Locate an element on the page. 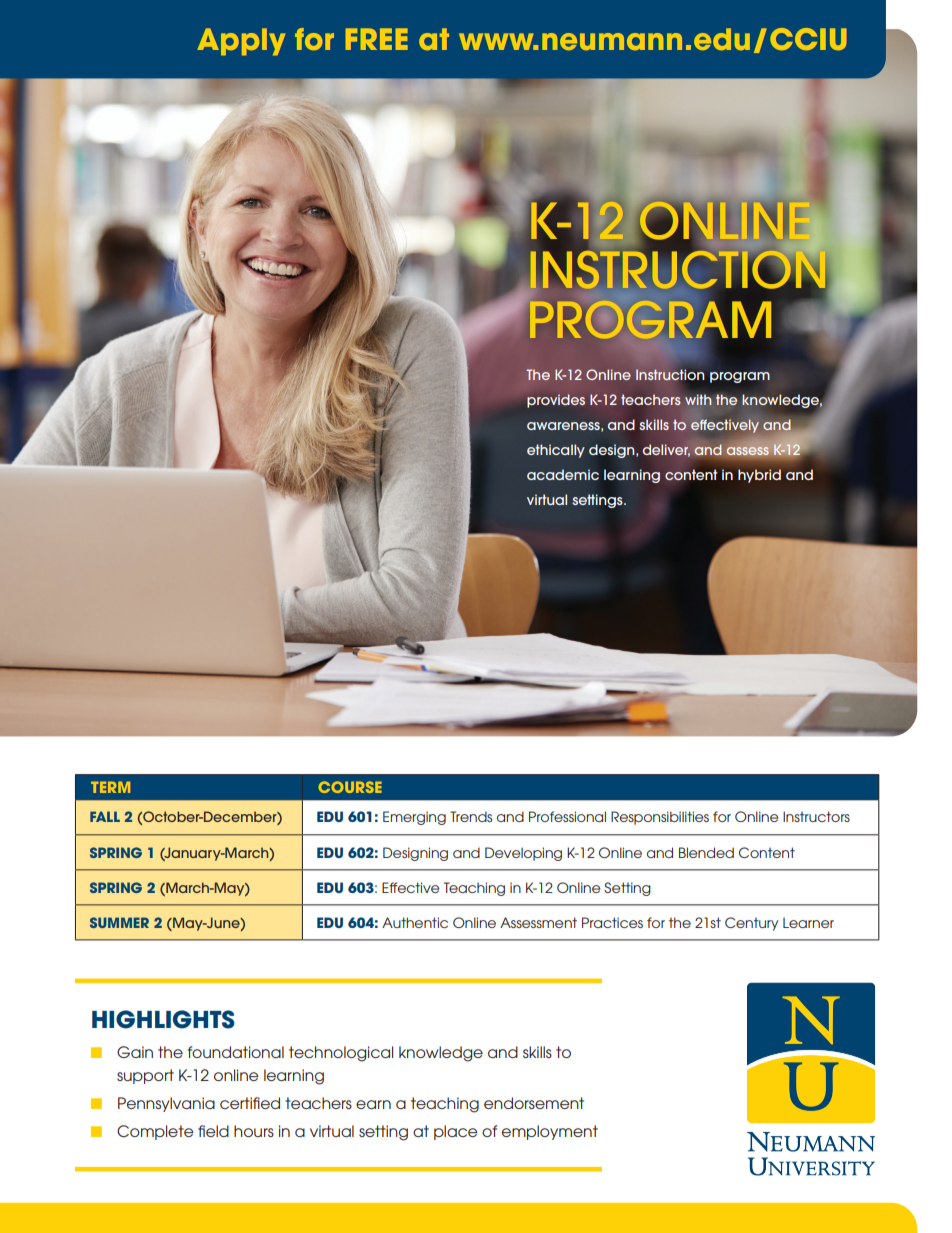 Image resolution: width=952 pixels, height=1233 pixels. Trends is located at coordinates (471, 816).
